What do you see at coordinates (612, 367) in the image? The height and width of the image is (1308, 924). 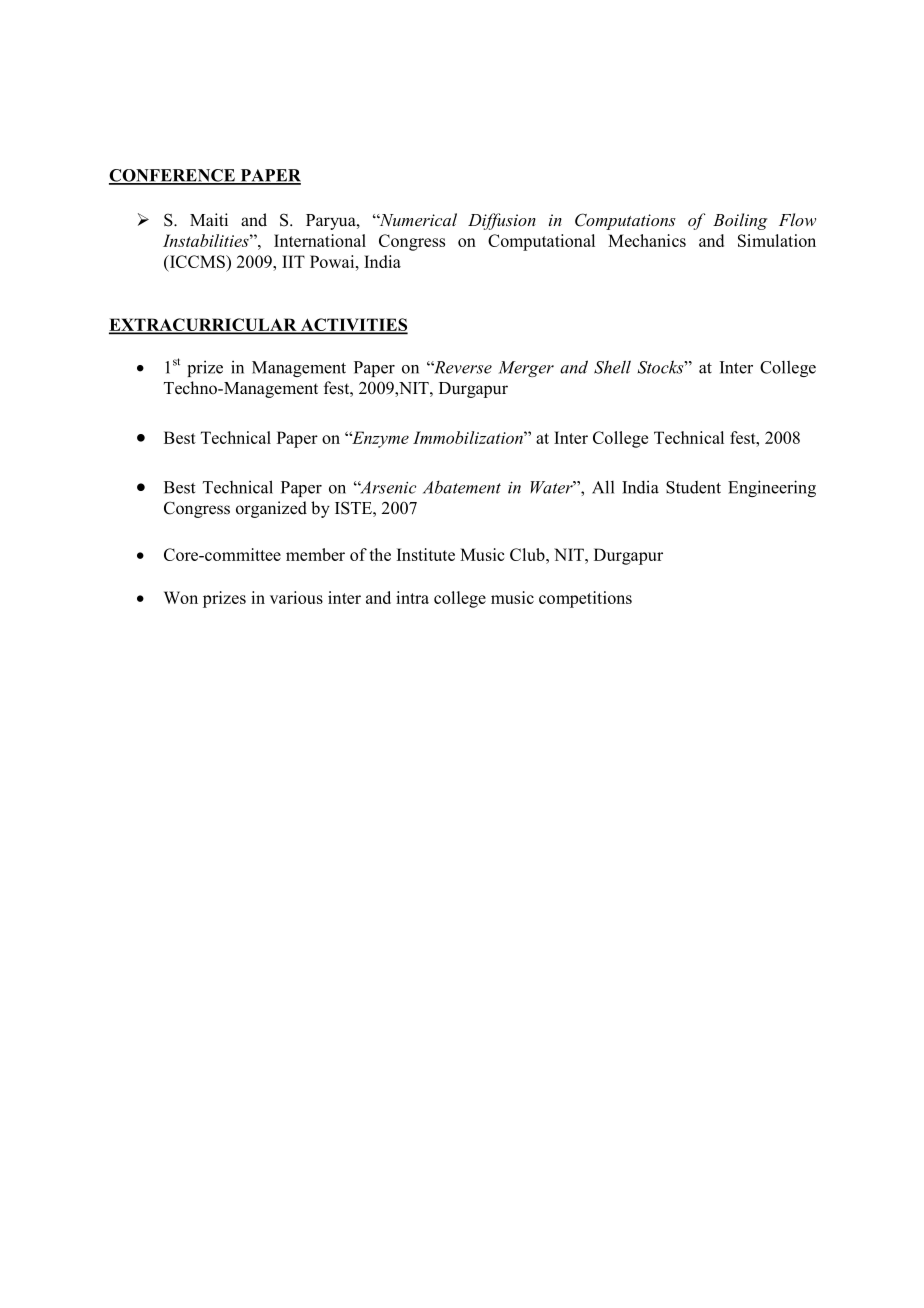 I see `Shell` at bounding box center [612, 367].
